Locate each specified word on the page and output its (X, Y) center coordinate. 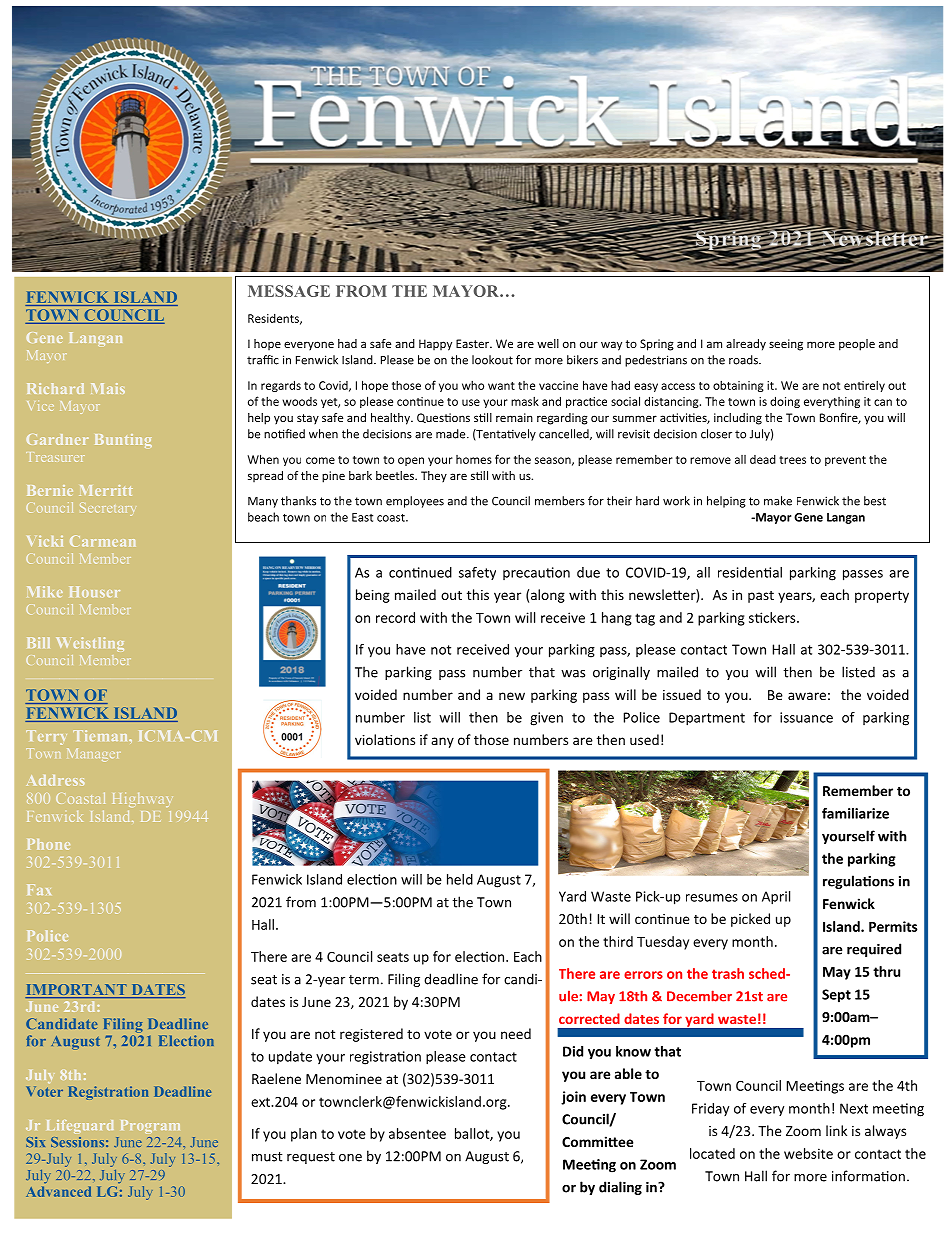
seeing (786, 345)
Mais (108, 388)
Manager (92, 755)
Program (150, 1126)
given (546, 719)
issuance (806, 717)
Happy (435, 345)
